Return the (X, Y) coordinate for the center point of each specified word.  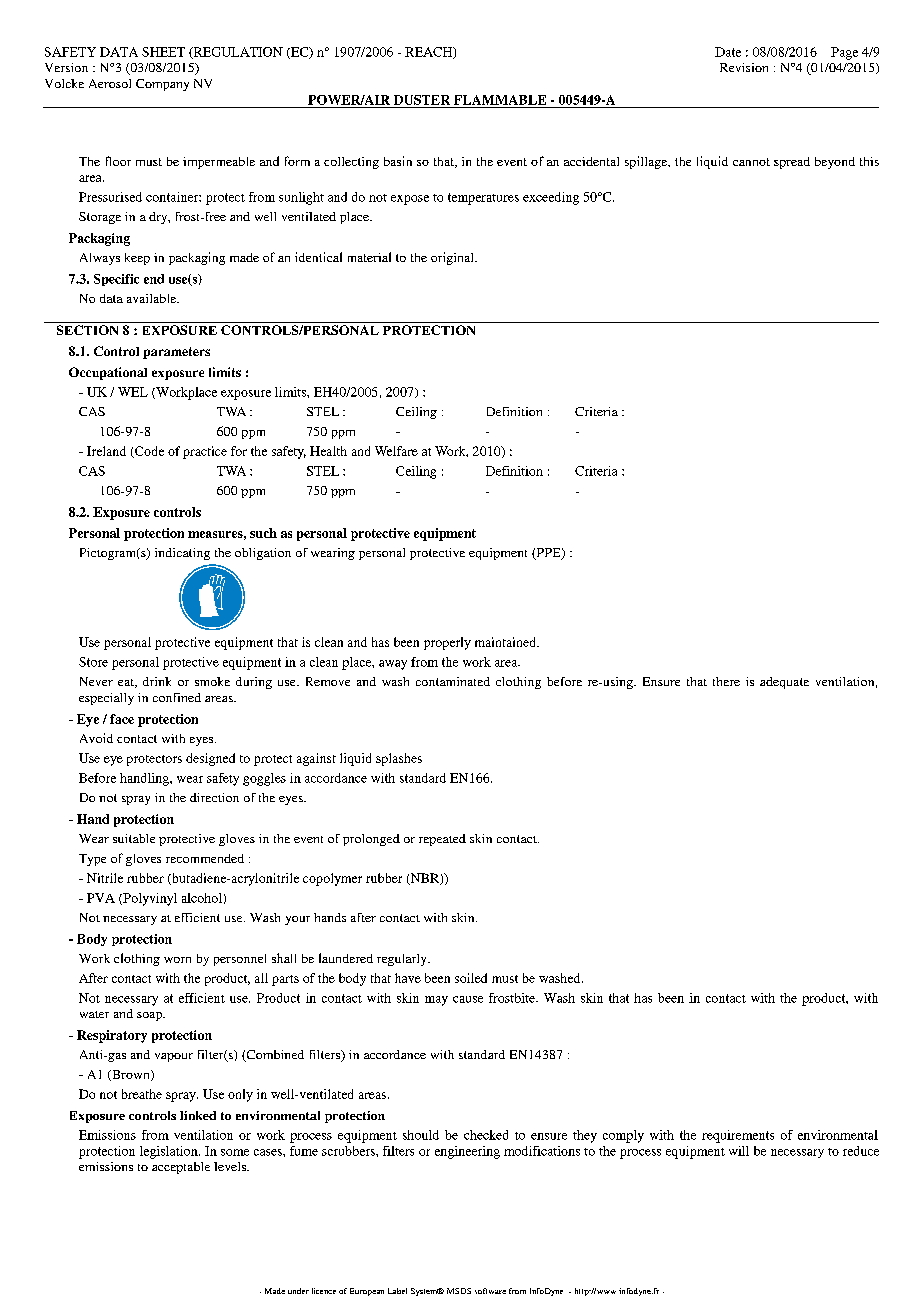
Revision (744, 67)
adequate (784, 683)
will (739, 1151)
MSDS (459, 1291)
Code (148, 452)
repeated (442, 840)
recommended (205, 858)
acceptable (181, 1168)
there (726, 681)
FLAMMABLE (500, 100)
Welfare (396, 451)
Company (162, 85)
